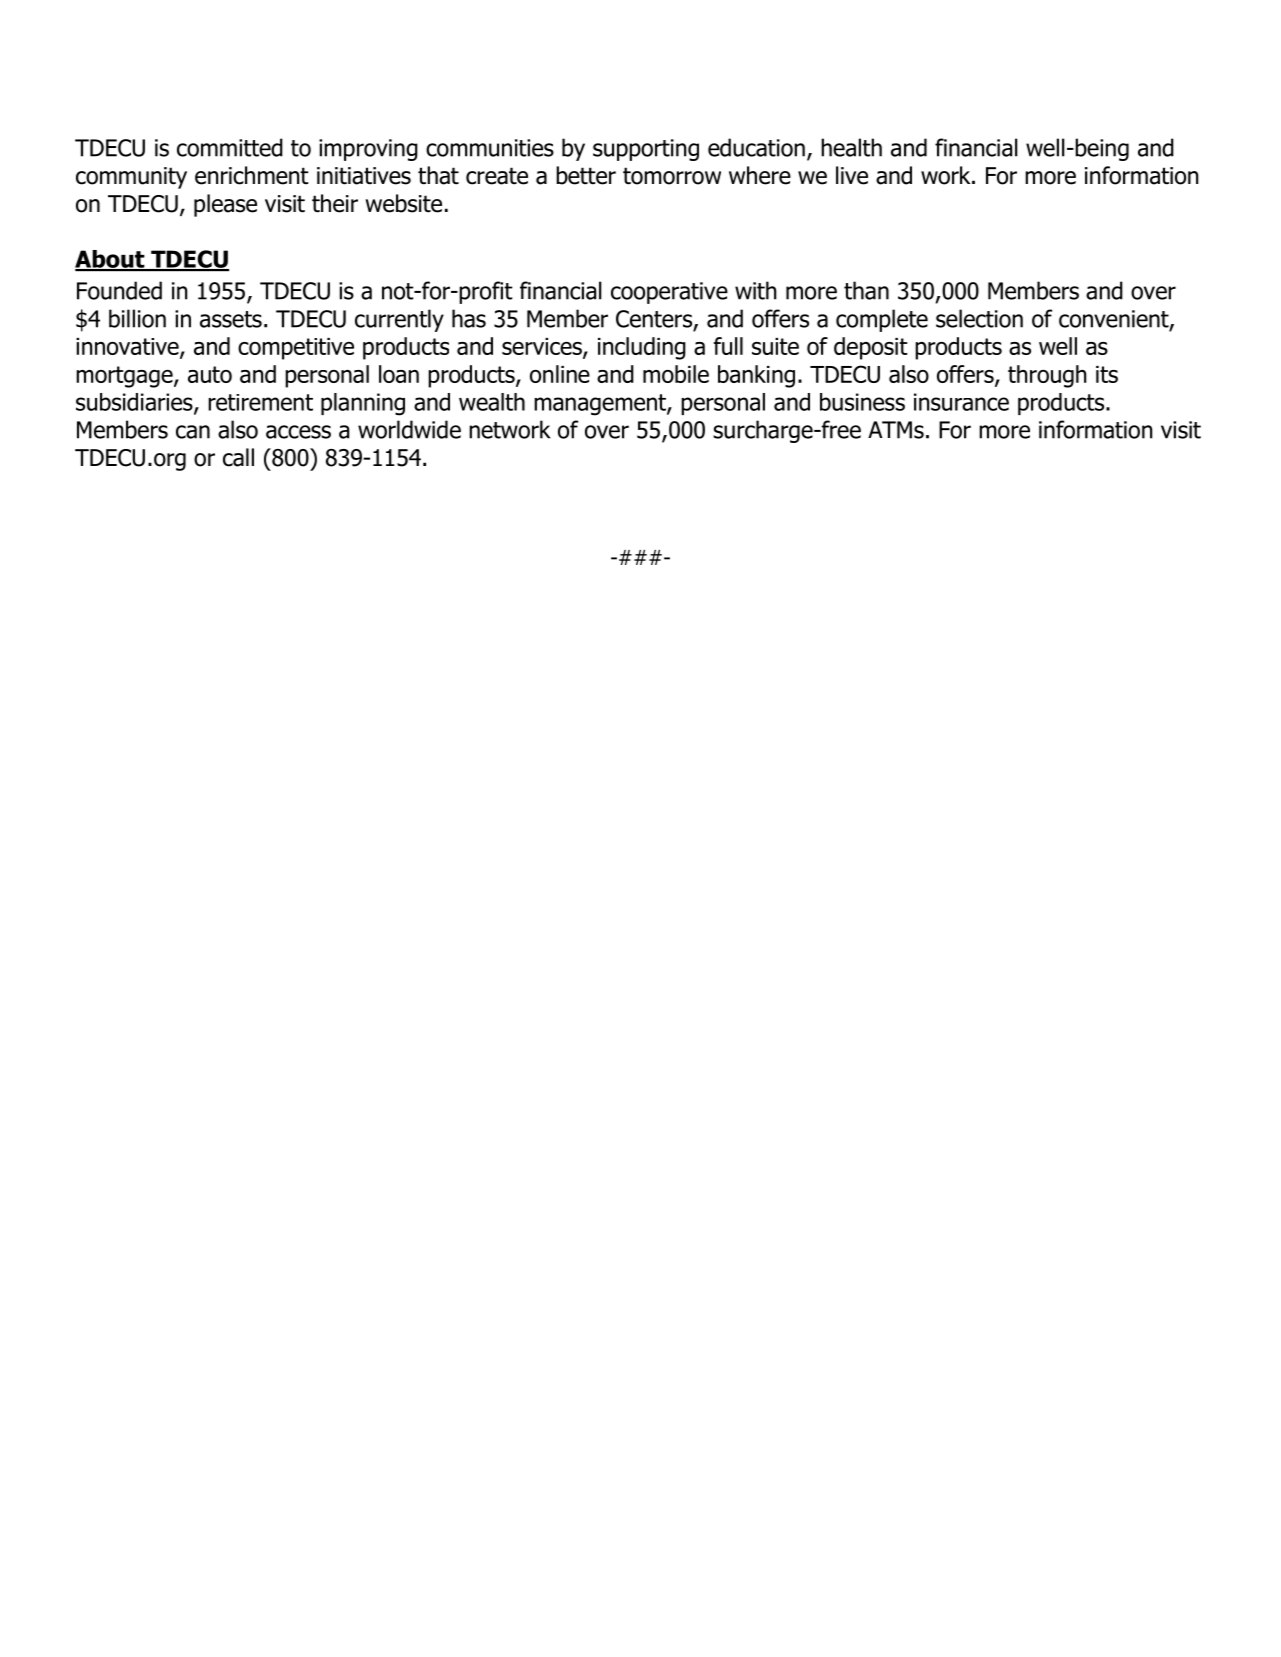  Describe the element at coordinates (238, 457) in the screenshot. I see `call` at that location.
